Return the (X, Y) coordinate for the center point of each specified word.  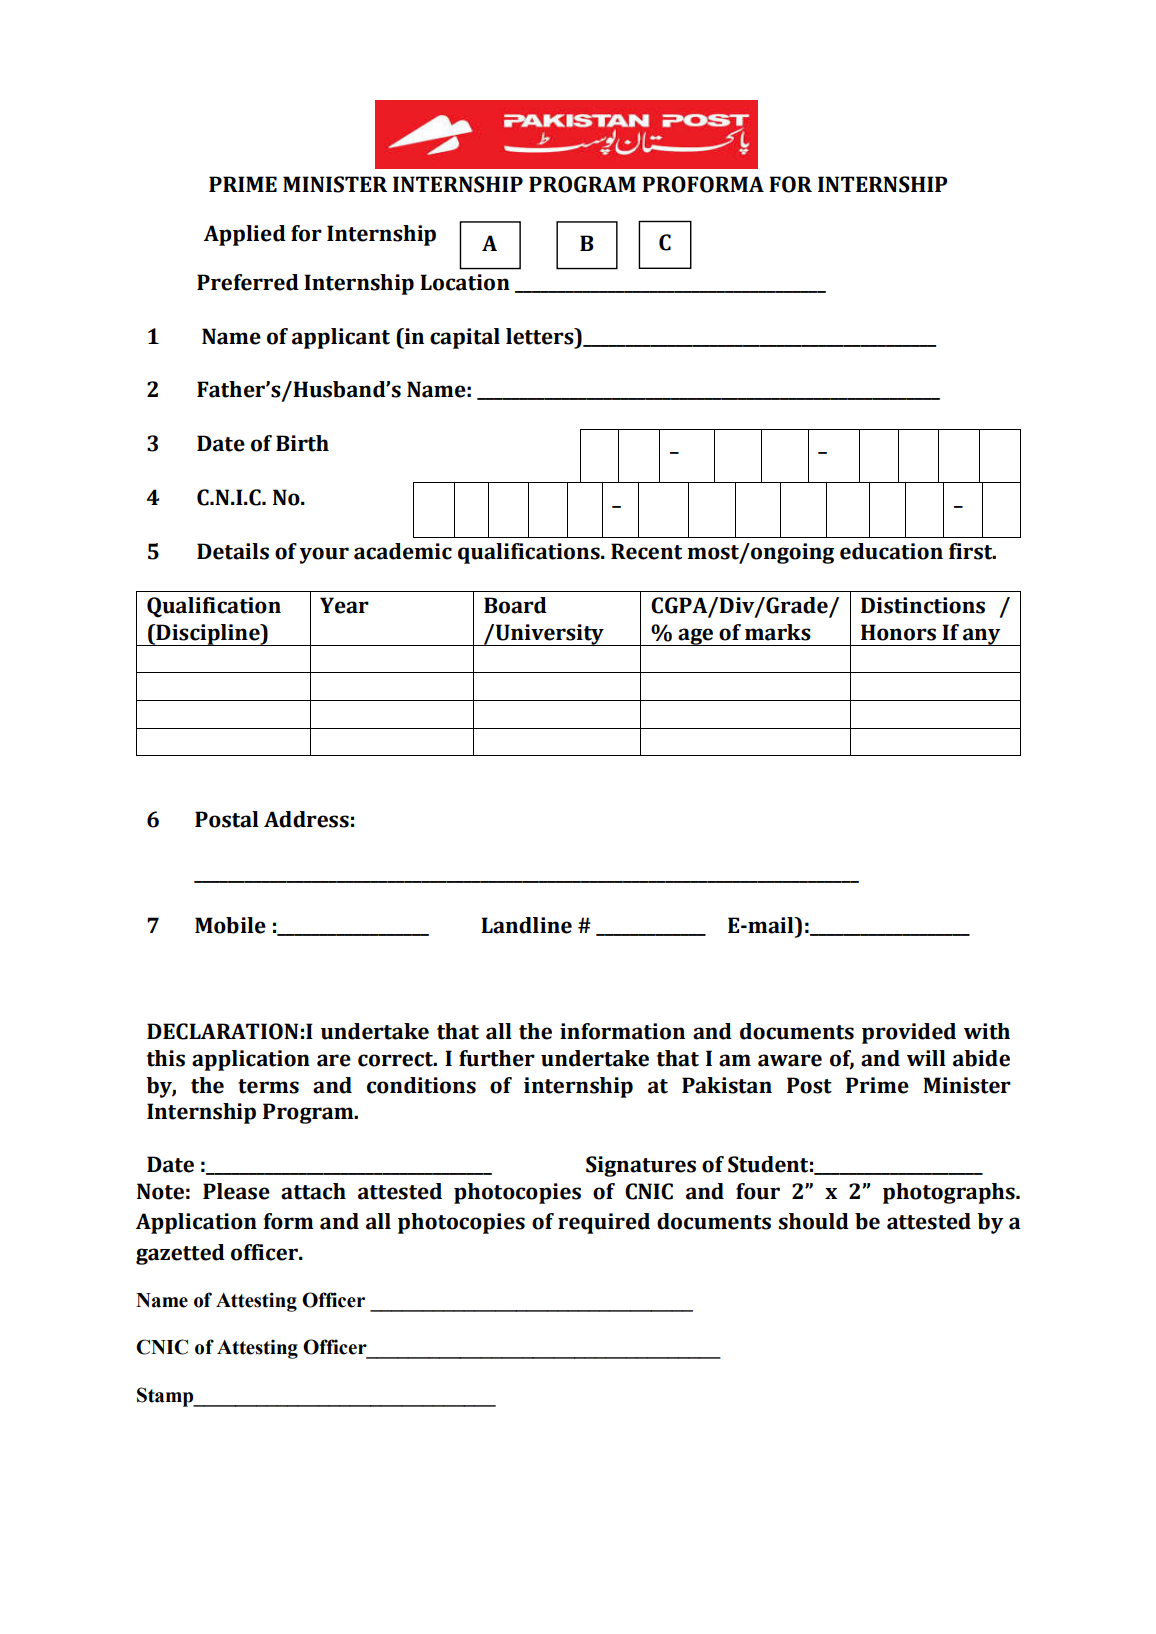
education (891, 551)
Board (515, 605)
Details (233, 551)
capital (465, 338)
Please (236, 1191)
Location (465, 282)
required (604, 1223)
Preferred (248, 282)
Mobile (230, 925)
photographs (950, 1193)
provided (909, 1033)
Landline (526, 925)
